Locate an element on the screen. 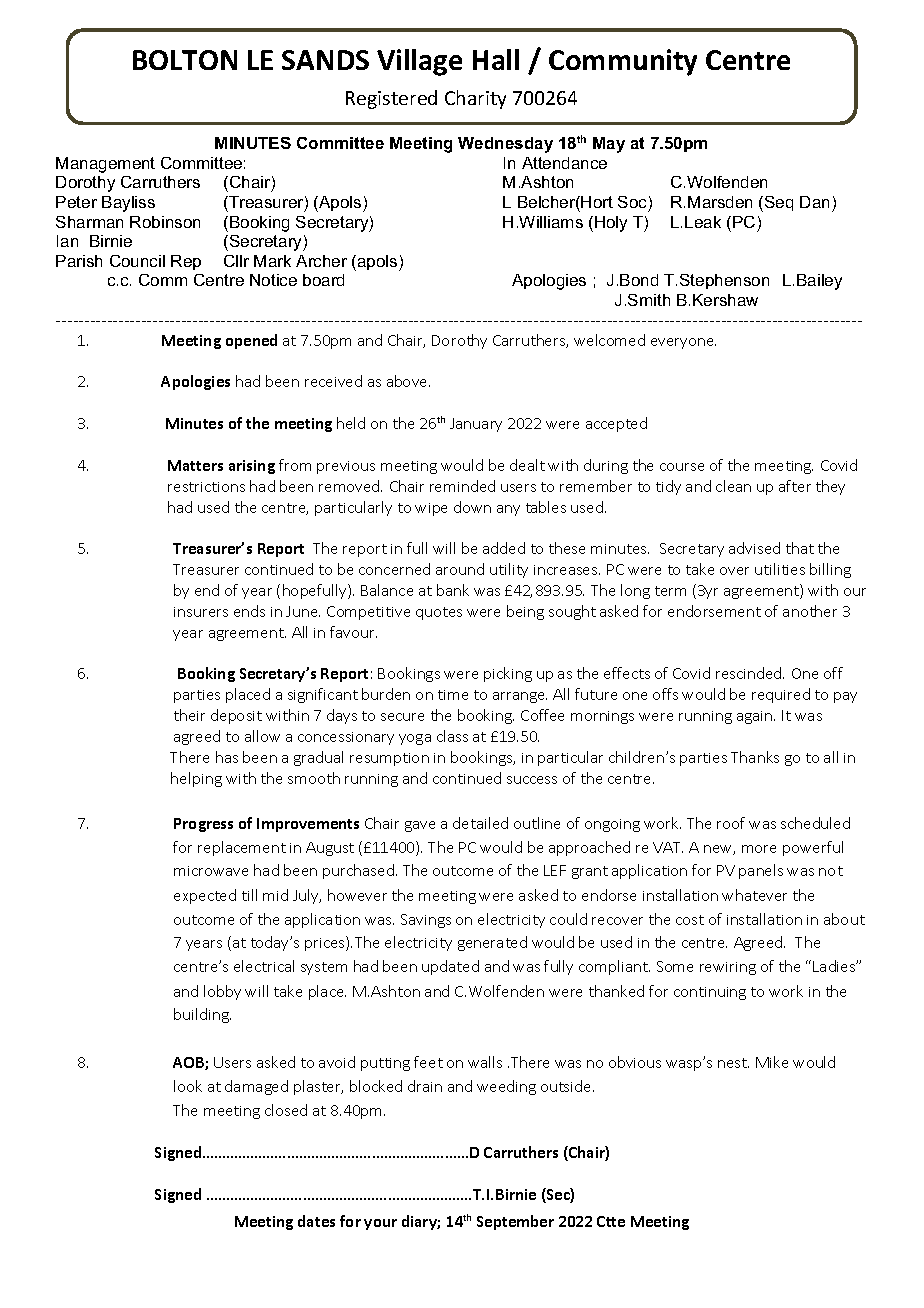 Image resolution: width=924 pixels, height=1308 pixels. roof is located at coordinates (731, 823).
